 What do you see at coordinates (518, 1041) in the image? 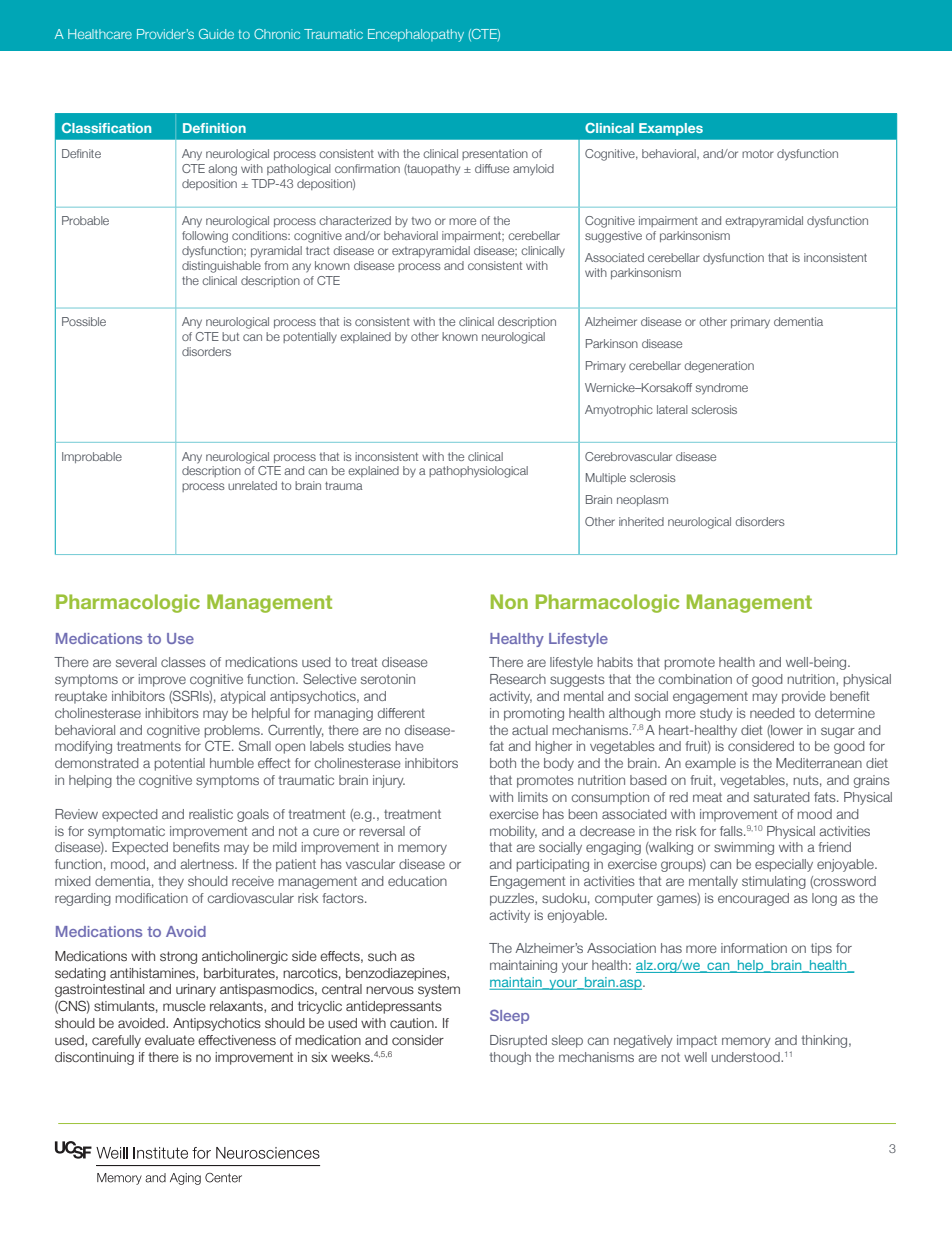
I see `Disrupted` at bounding box center [518, 1041].
